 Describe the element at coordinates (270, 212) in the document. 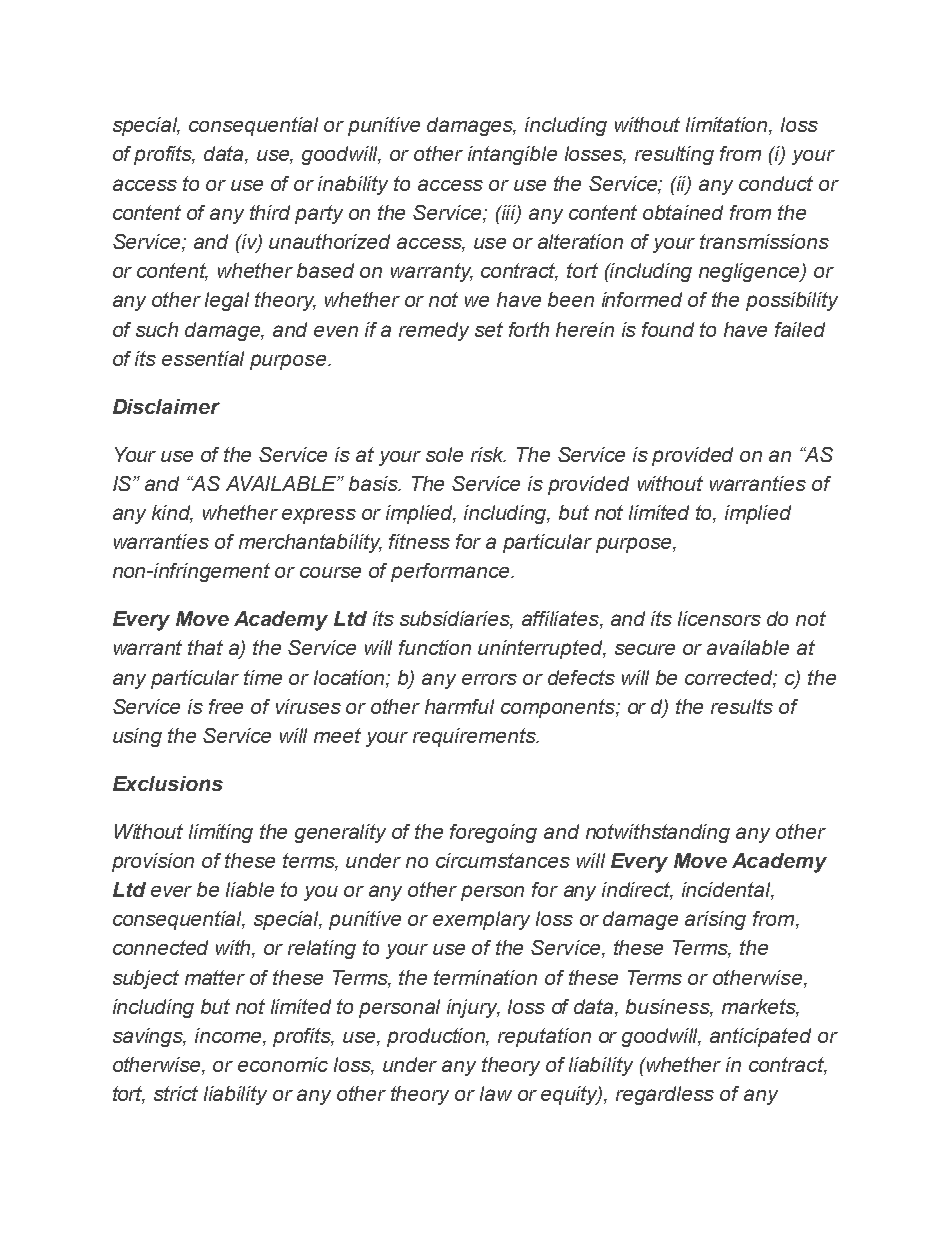

I see `third` at that location.
